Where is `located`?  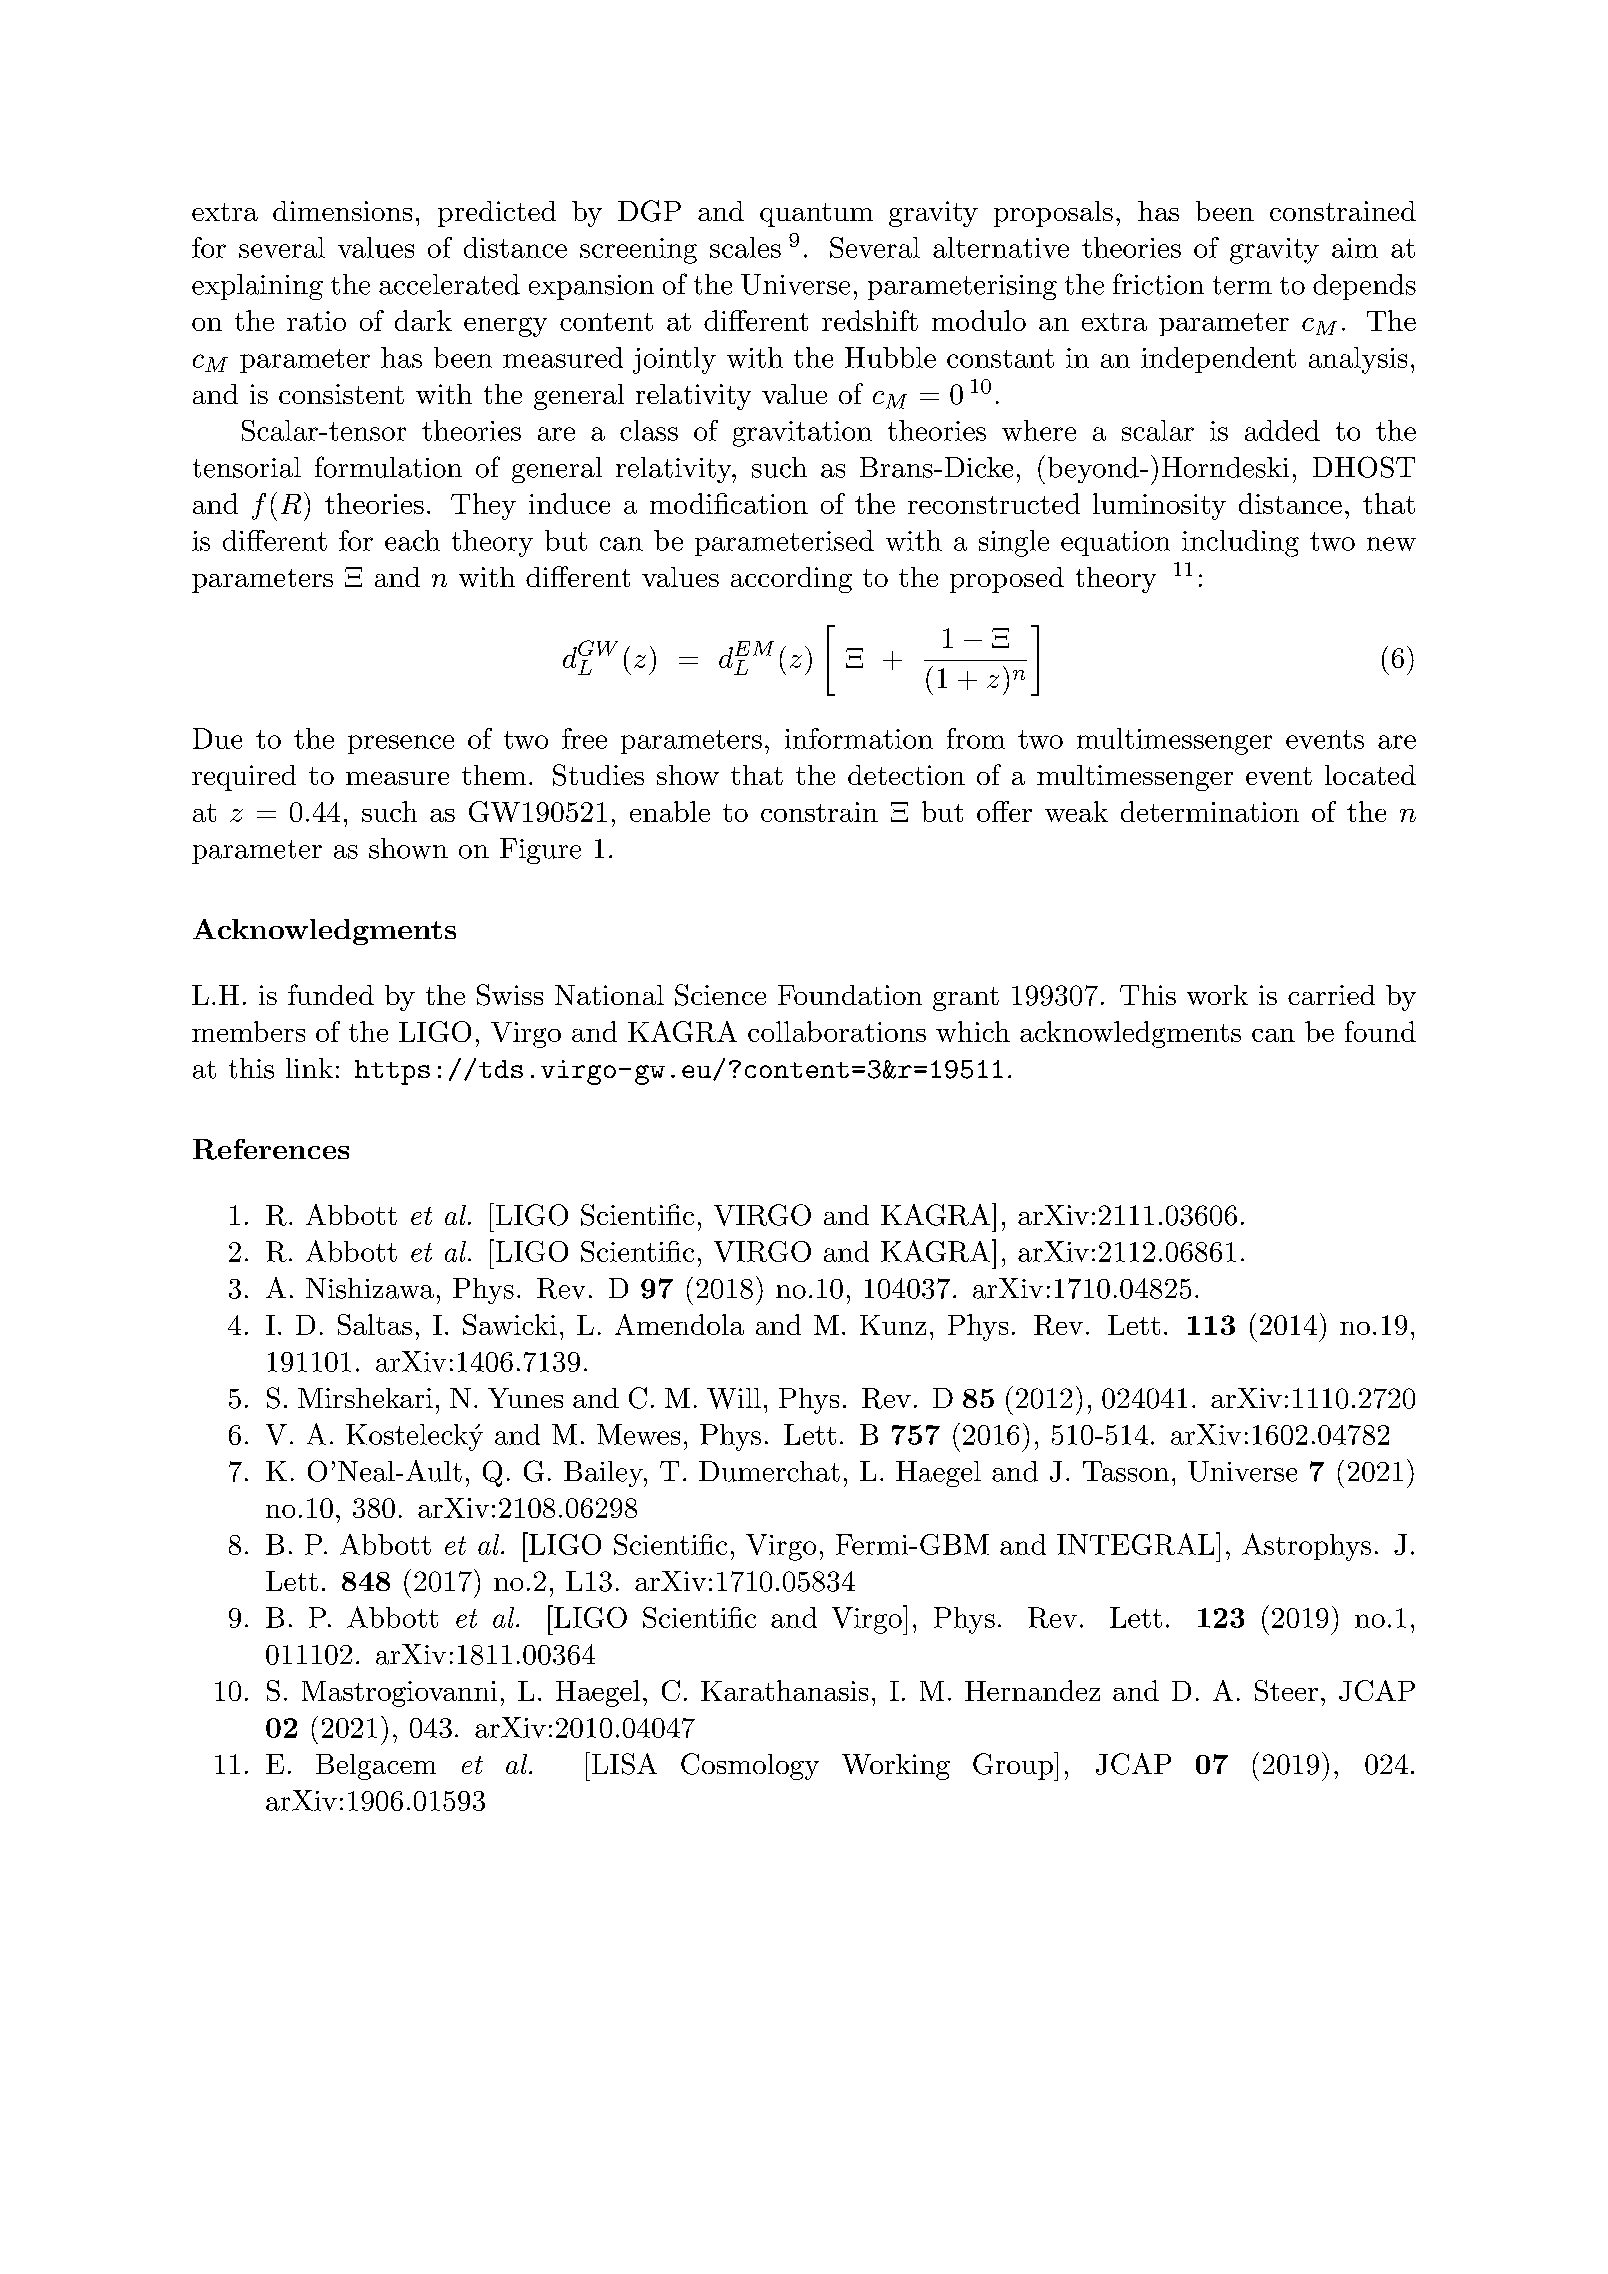
located is located at coordinates (1370, 775).
